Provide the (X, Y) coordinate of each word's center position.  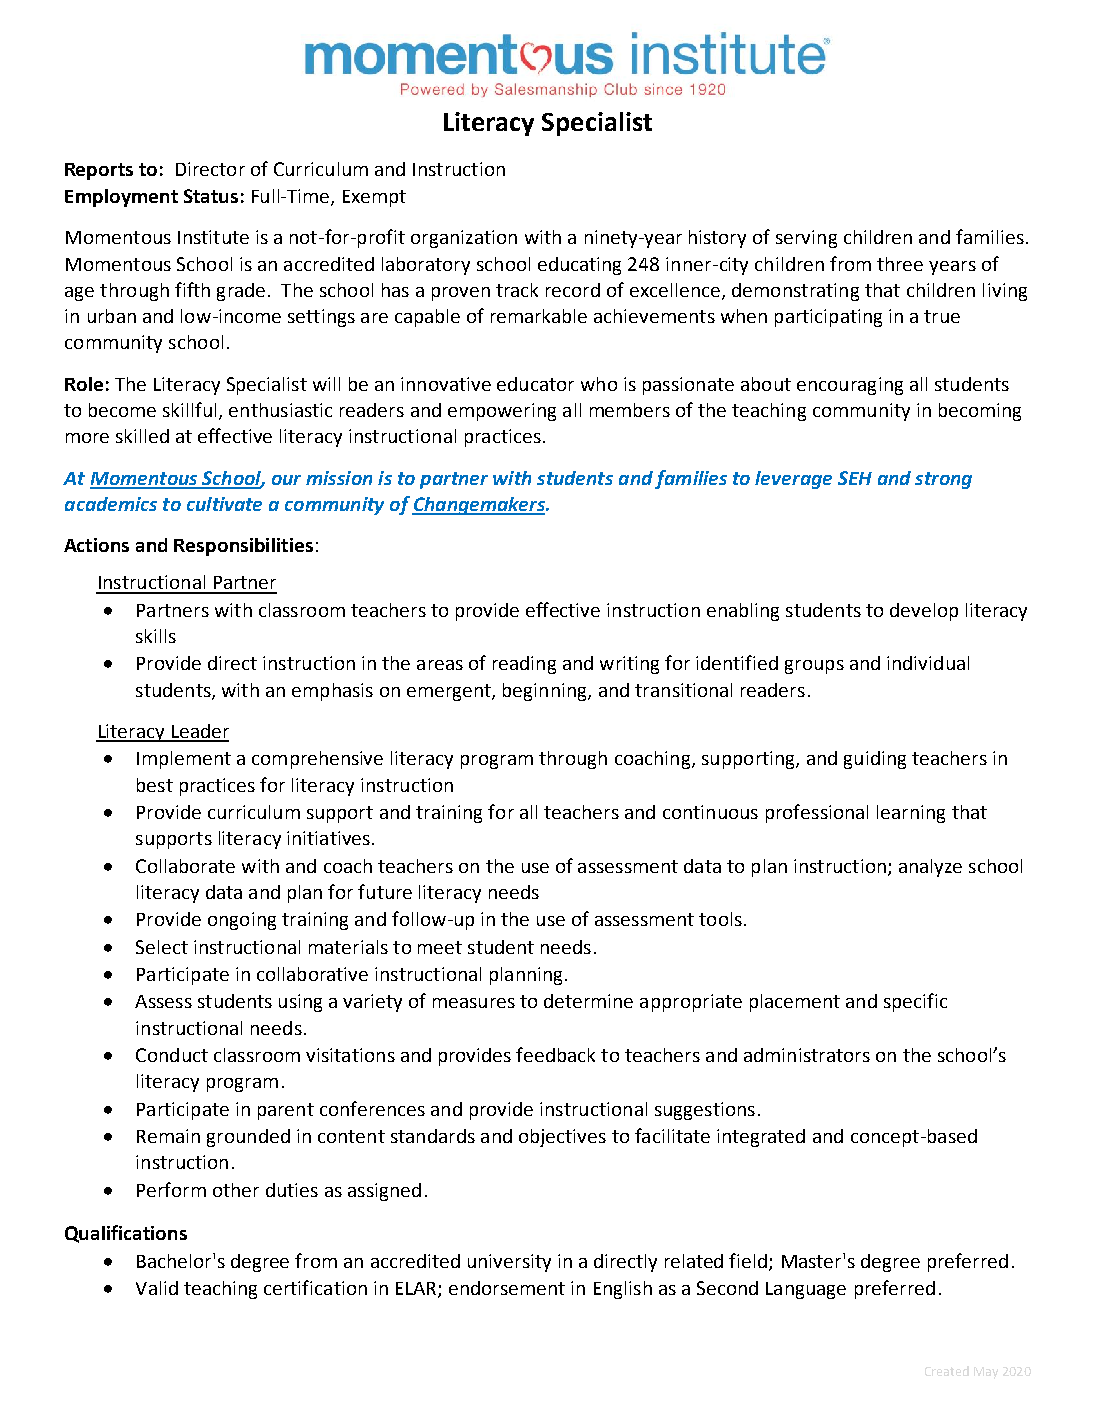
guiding (875, 760)
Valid (157, 1288)
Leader (199, 732)
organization (464, 239)
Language (806, 1290)
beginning (546, 692)
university (509, 1263)
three (900, 264)
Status (211, 196)
